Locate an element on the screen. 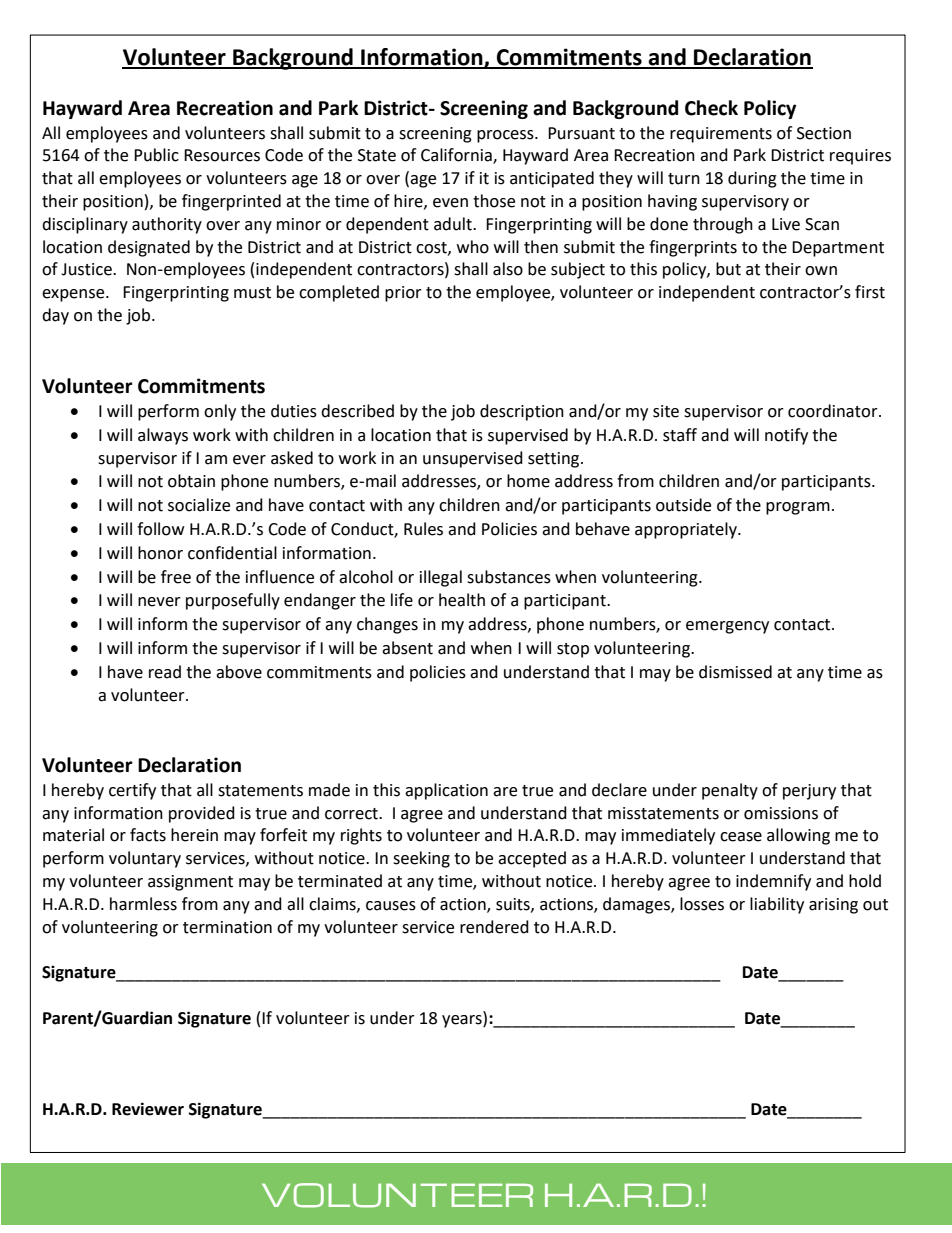  facts is located at coordinates (148, 835).
